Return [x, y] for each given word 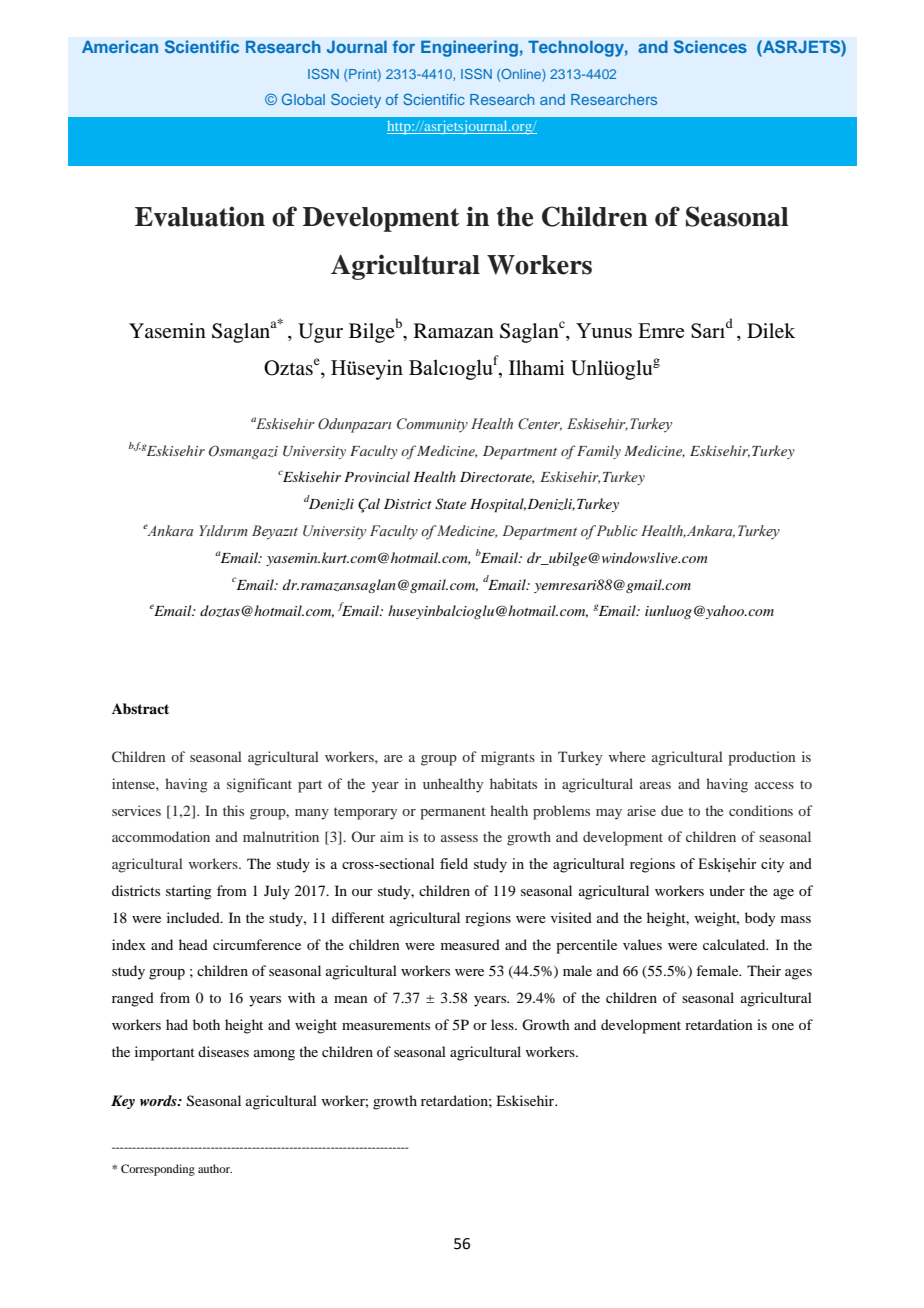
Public [617, 530]
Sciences [710, 47]
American [120, 46]
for [404, 46]
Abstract [140, 708]
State [450, 504]
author [215, 1168]
